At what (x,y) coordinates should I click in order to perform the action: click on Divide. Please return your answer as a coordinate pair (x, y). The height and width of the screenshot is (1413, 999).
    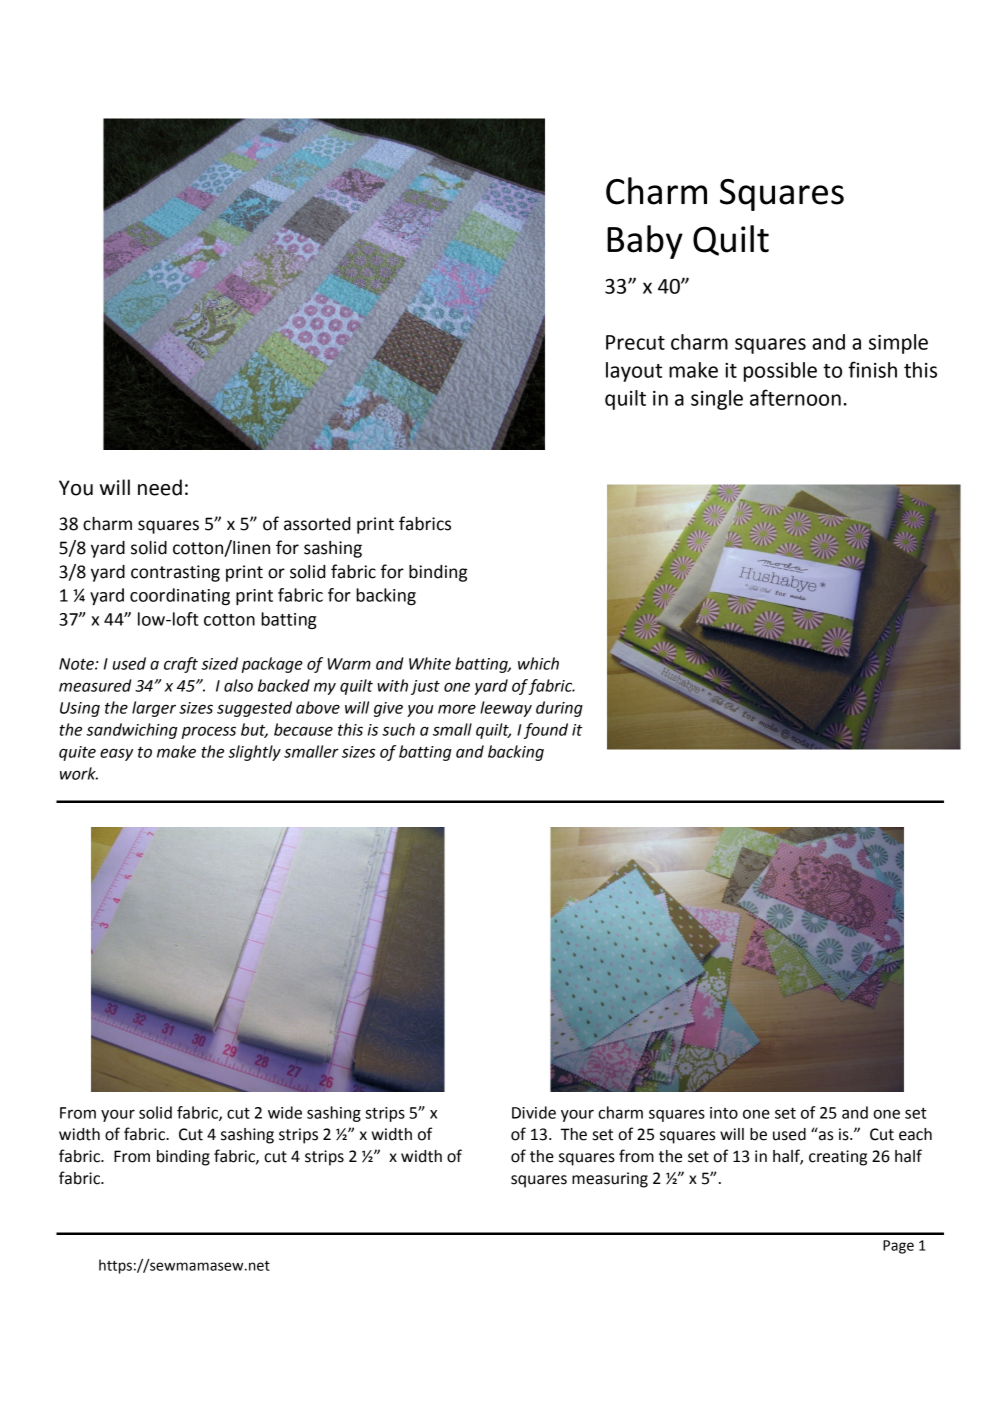
    Looking at the image, I should click on (534, 1112).
